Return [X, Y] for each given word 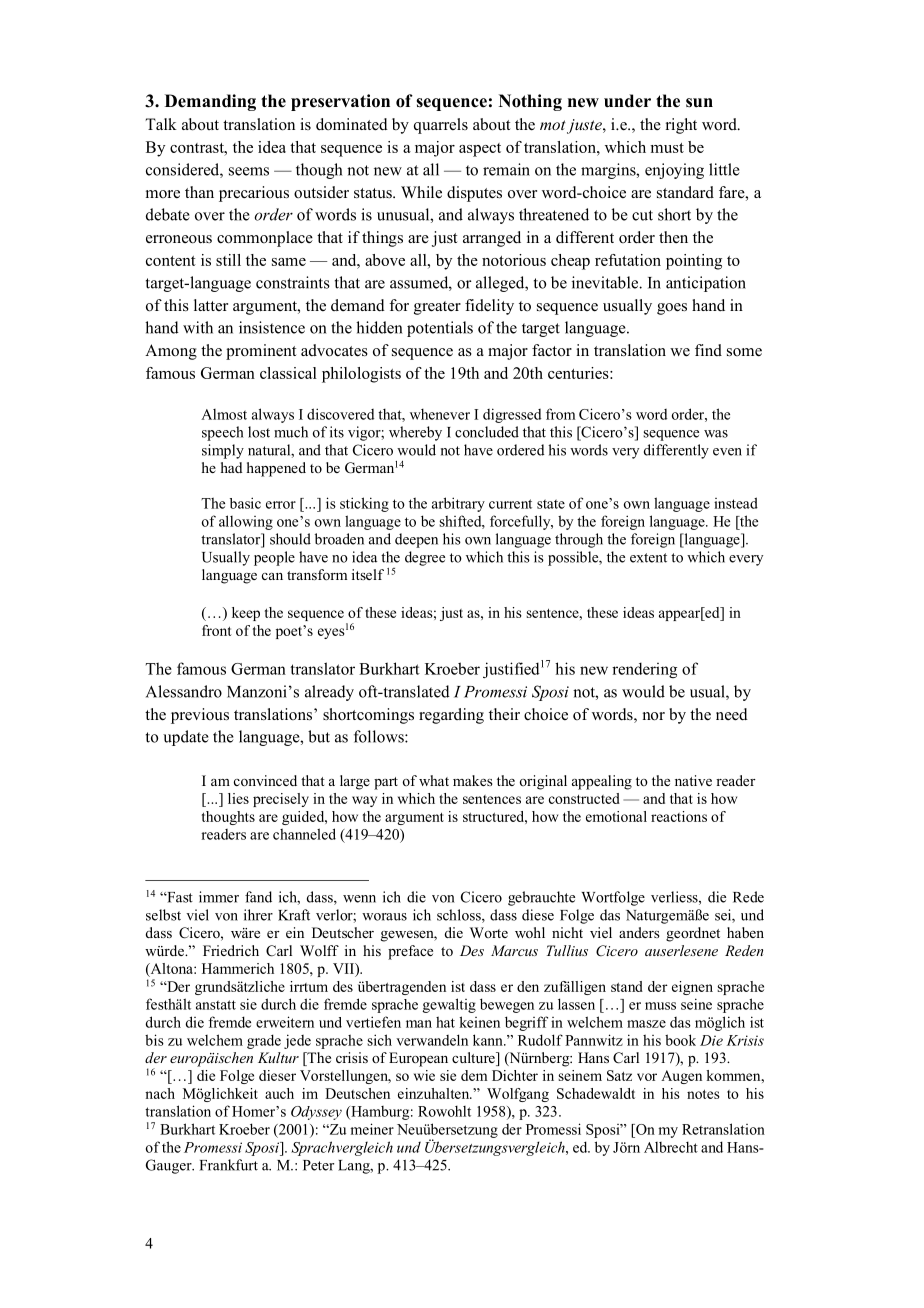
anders [639, 932]
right [681, 126]
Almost [224, 414]
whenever [440, 414]
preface [410, 952]
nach [160, 1093]
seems [249, 171]
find [708, 350]
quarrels [441, 126]
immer [219, 897]
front [217, 630]
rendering [644, 670]
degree [425, 558]
